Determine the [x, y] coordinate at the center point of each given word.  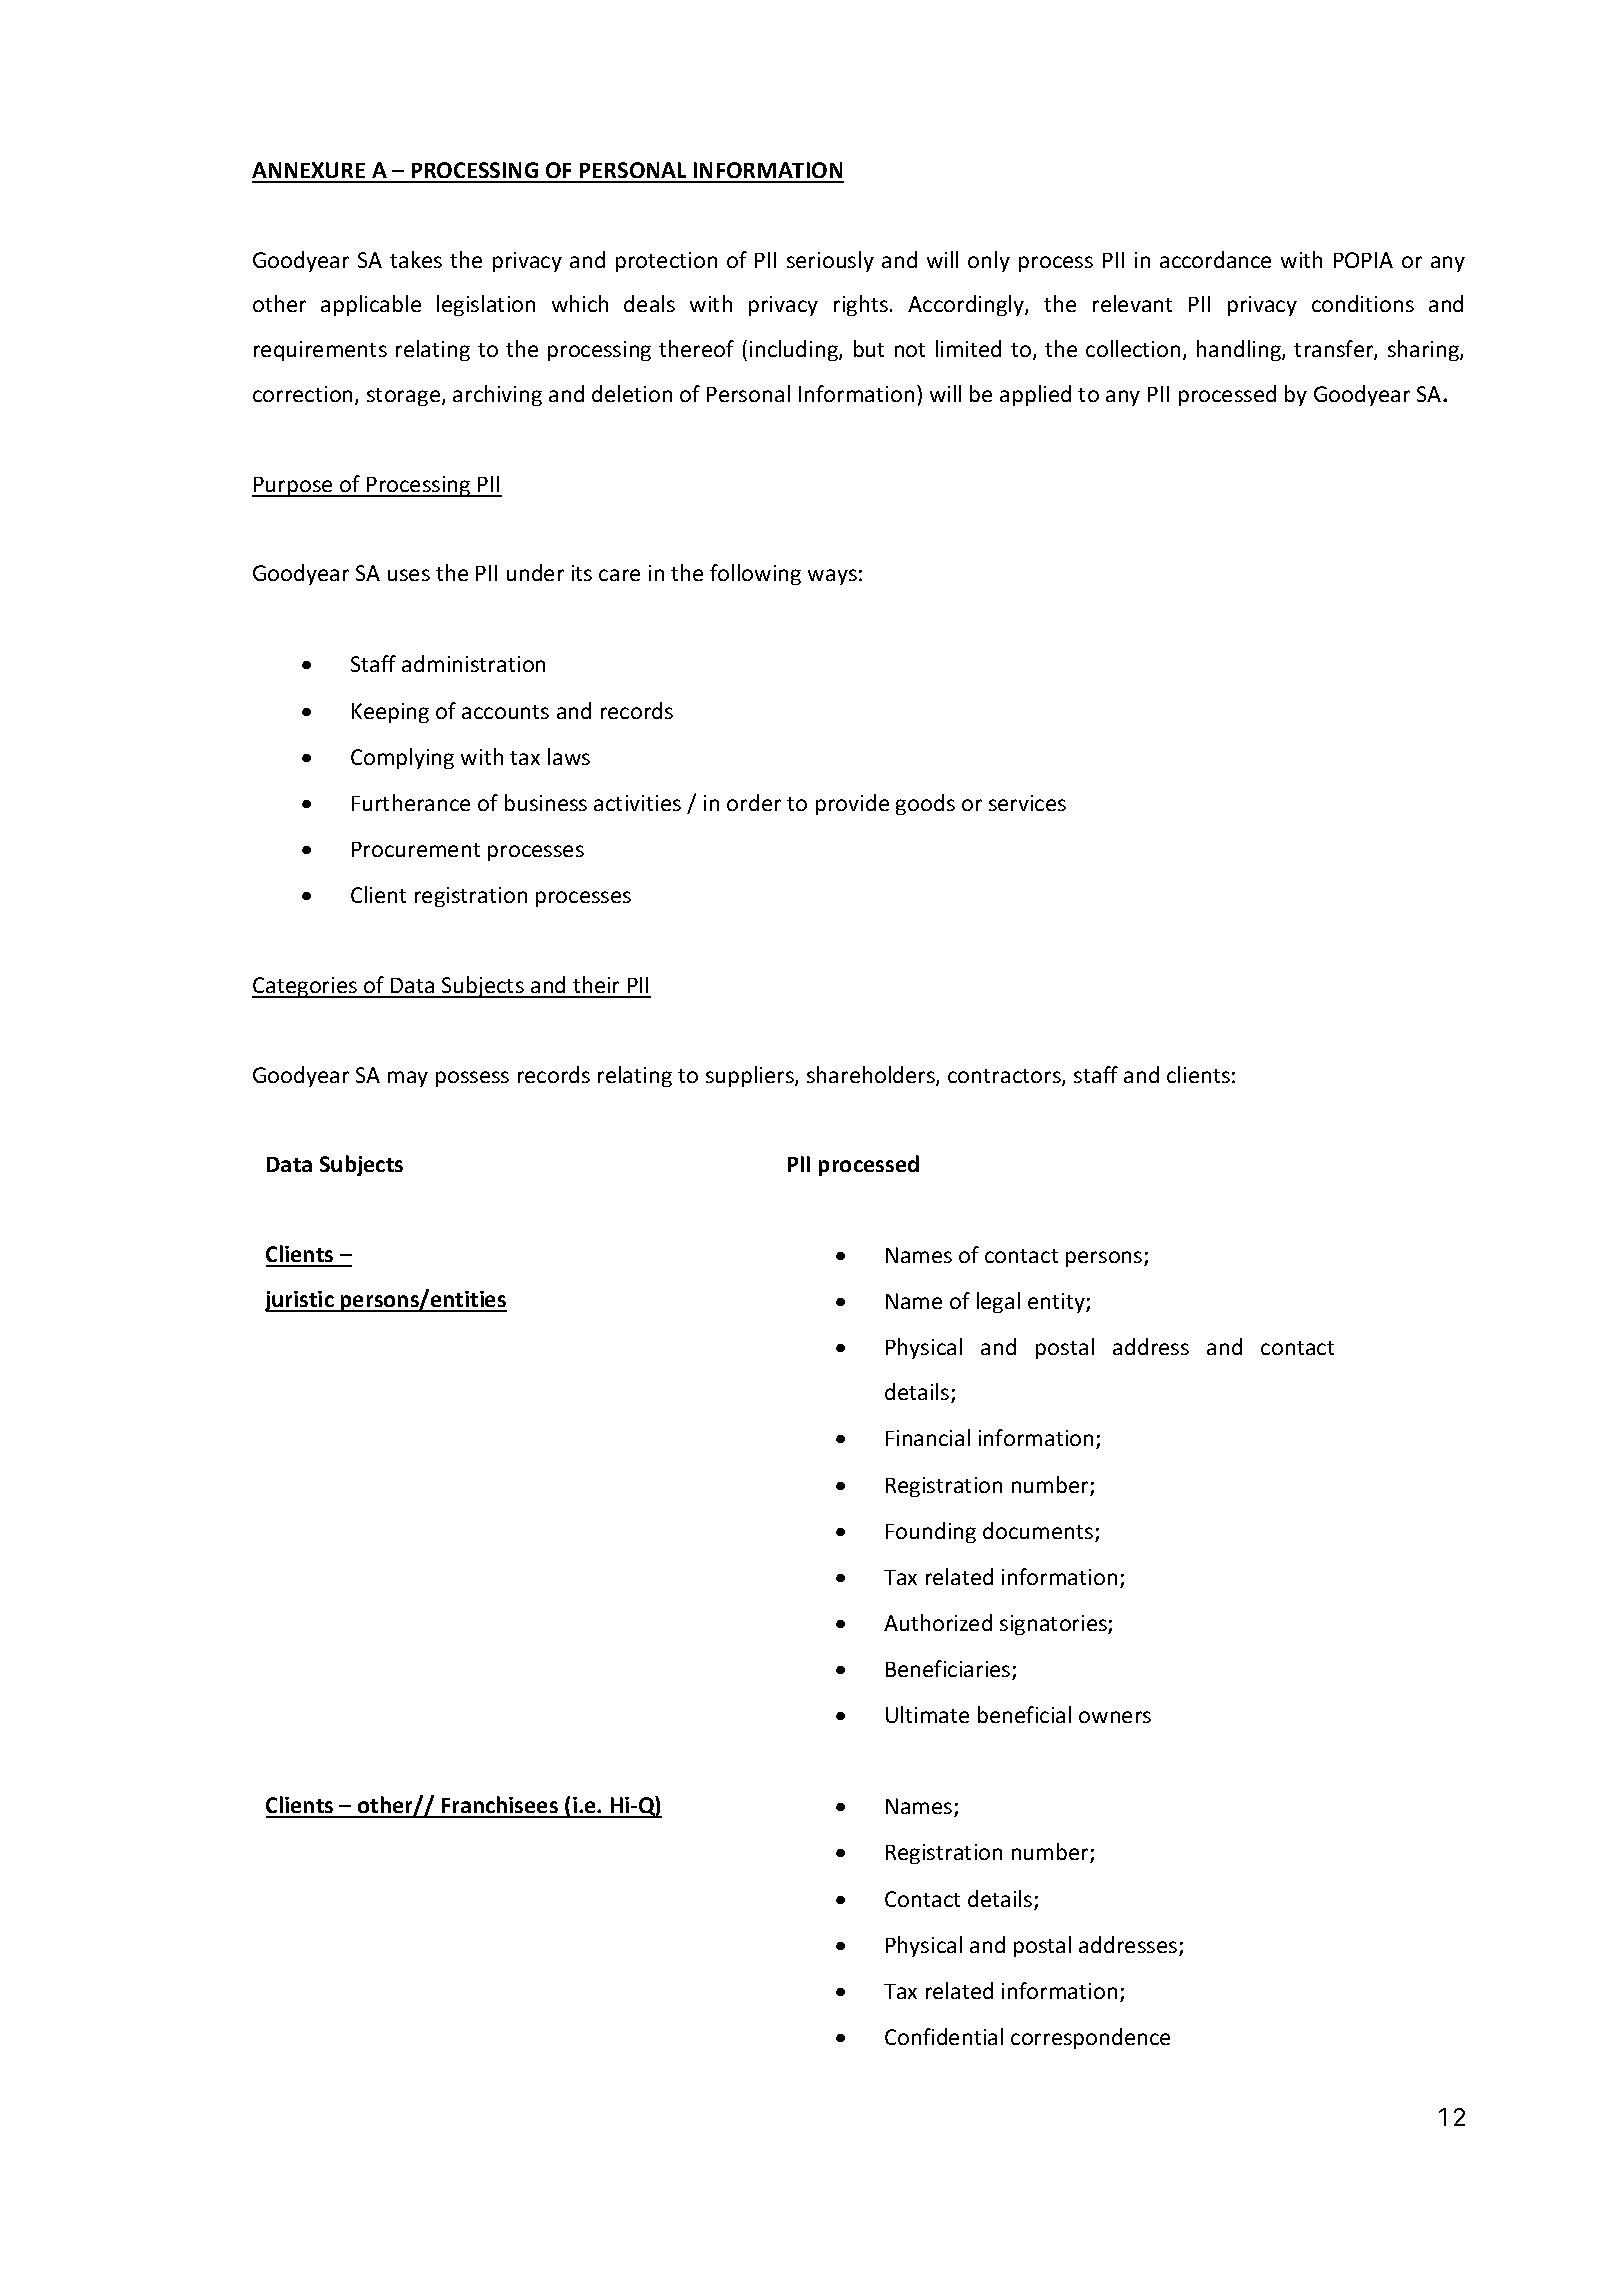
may [408, 1079]
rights [861, 305]
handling [1240, 350]
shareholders [872, 1076]
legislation [486, 305]
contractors [1005, 1077]
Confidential [944, 2036]
